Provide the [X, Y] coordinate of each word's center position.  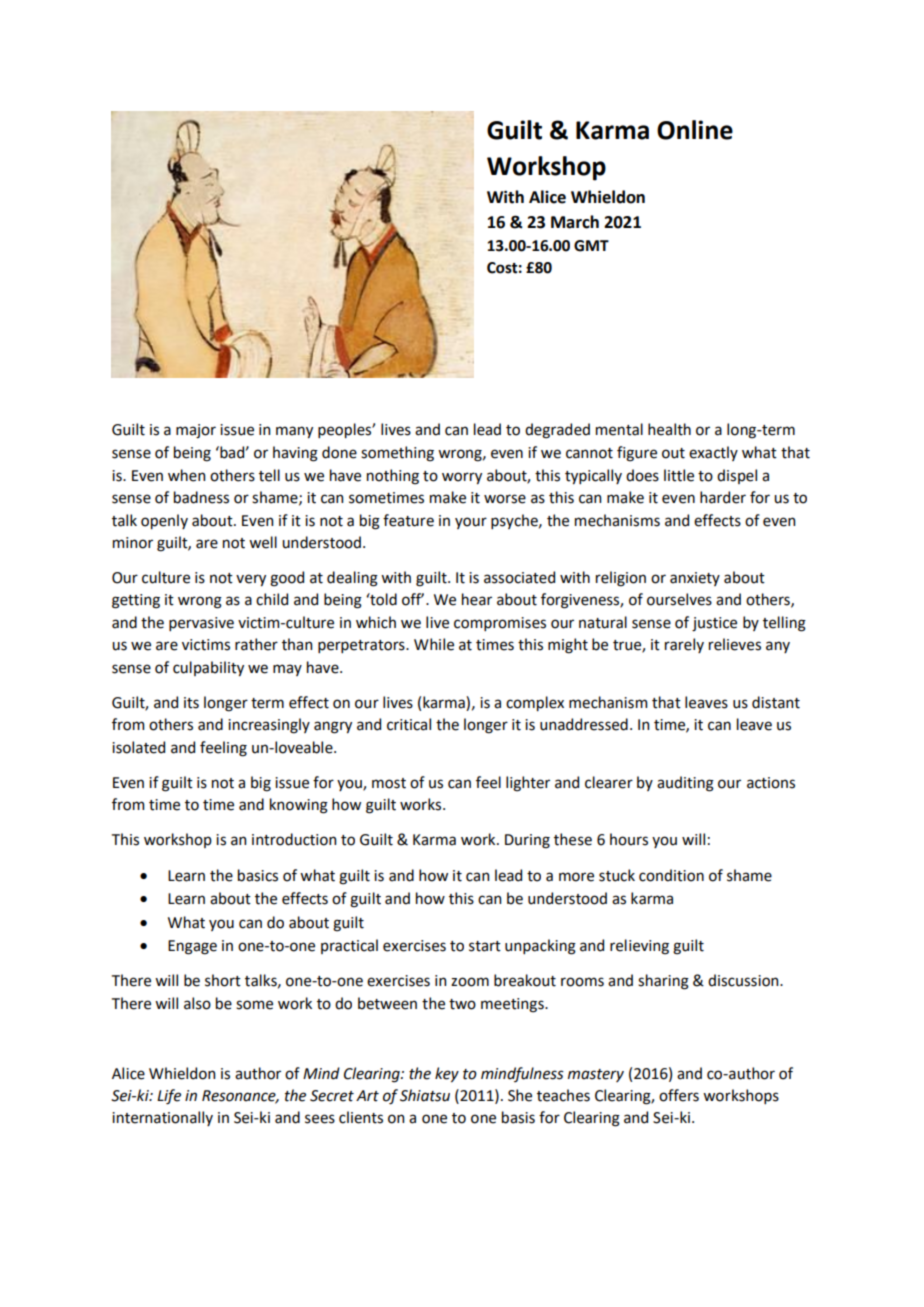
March [575, 222]
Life [169, 1097]
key [447, 1074]
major [196, 431]
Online [695, 130]
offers [679, 1095]
